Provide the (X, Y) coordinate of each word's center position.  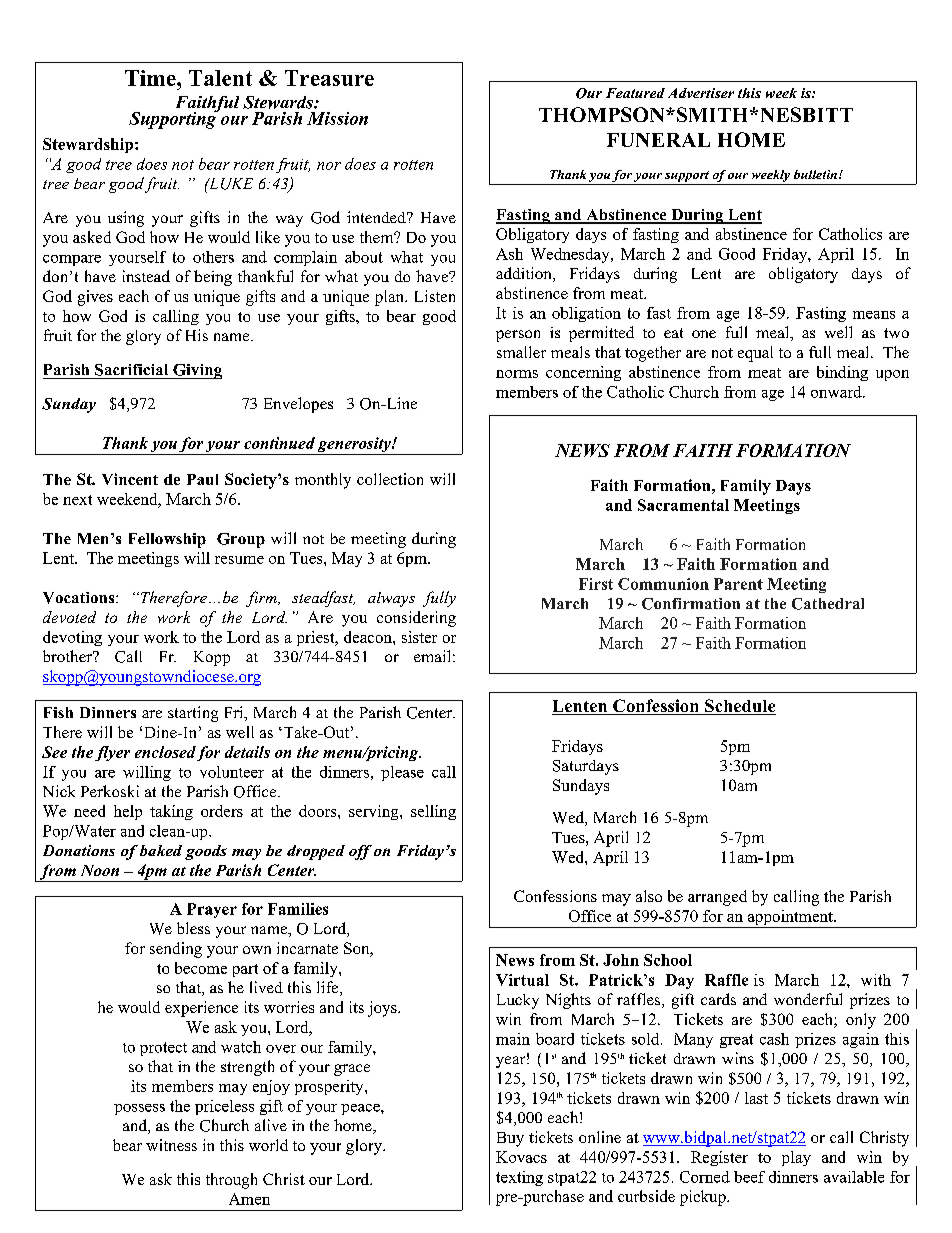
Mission (337, 118)
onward (837, 392)
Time (151, 78)
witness (171, 1145)
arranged (717, 898)
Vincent (130, 479)
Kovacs (521, 1157)
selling (433, 812)
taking (171, 812)
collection (390, 479)
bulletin (815, 174)
